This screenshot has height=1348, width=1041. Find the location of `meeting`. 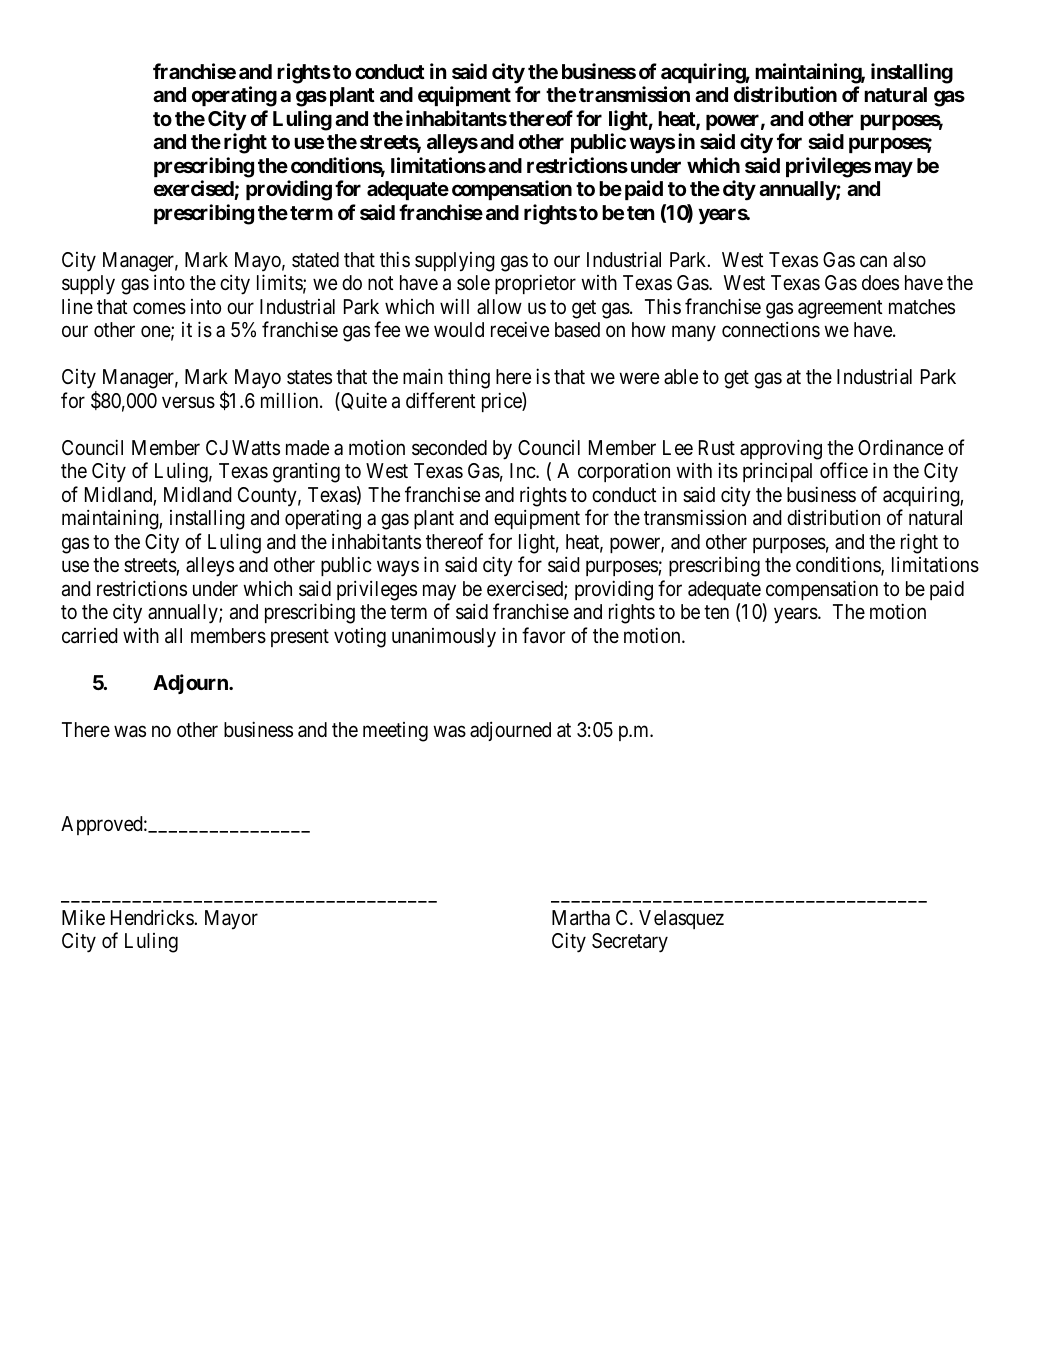

meeting is located at coordinates (395, 732).
